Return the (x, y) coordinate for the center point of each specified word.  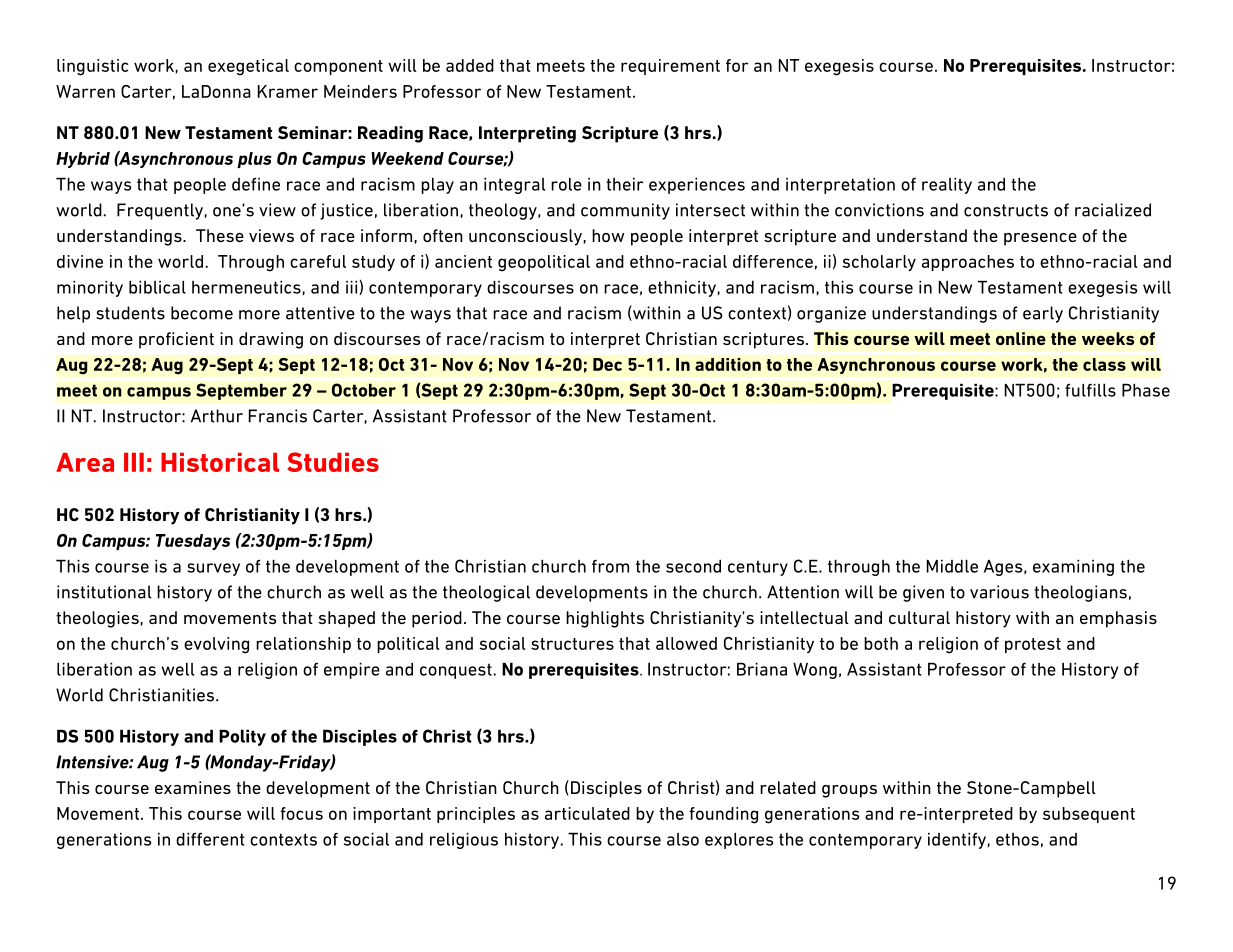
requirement (670, 67)
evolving (216, 645)
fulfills (1090, 390)
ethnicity (682, 288)
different (210, 839)
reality (947, 185)
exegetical (248, 67)
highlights (605, 619)
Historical (220, 462)
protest (1033, 645)
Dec (607, 364)
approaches (968, 263)
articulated (587, 813)
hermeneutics (246, 287)
